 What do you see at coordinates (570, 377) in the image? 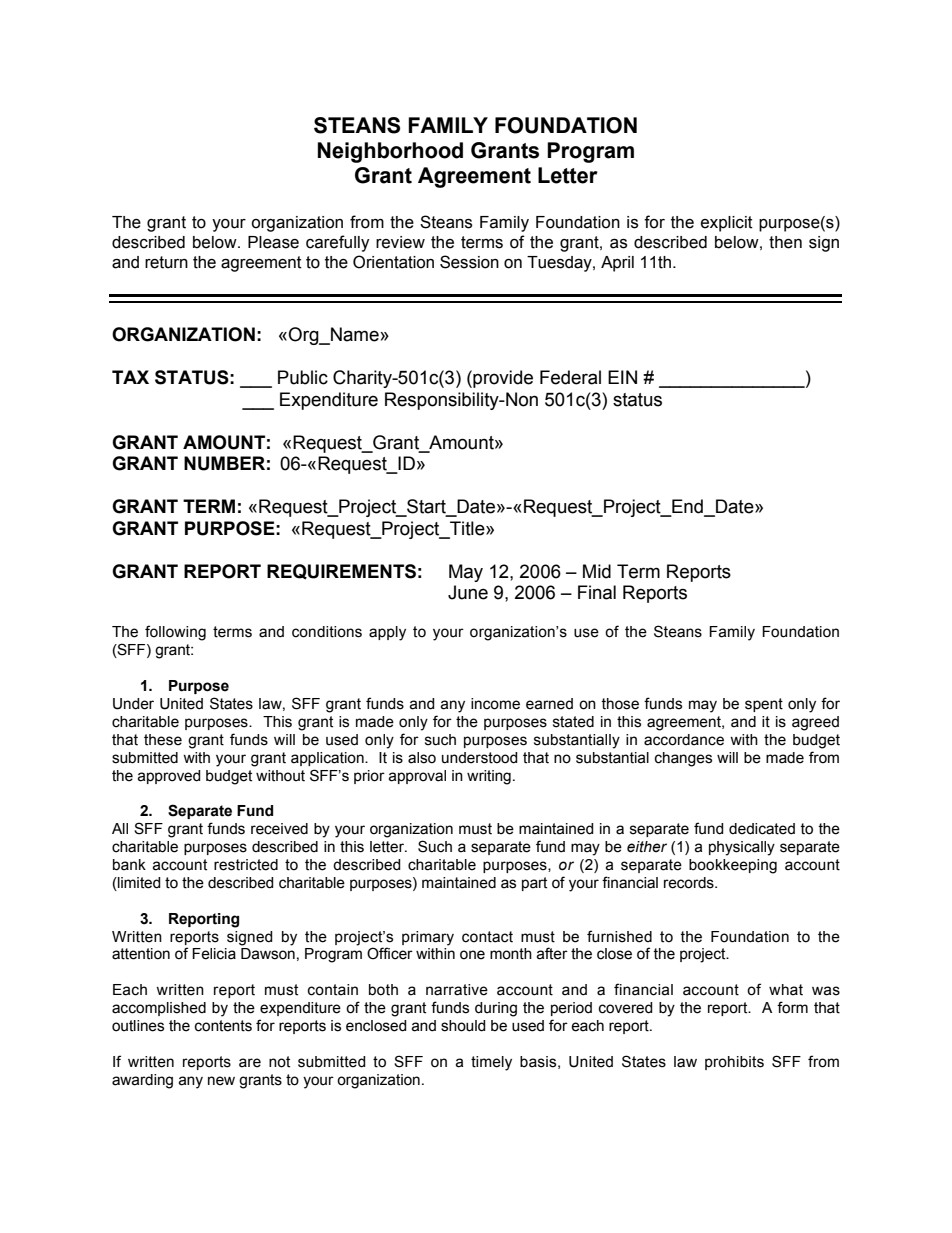
I see `Federal` at bounding box center [570, 377].
